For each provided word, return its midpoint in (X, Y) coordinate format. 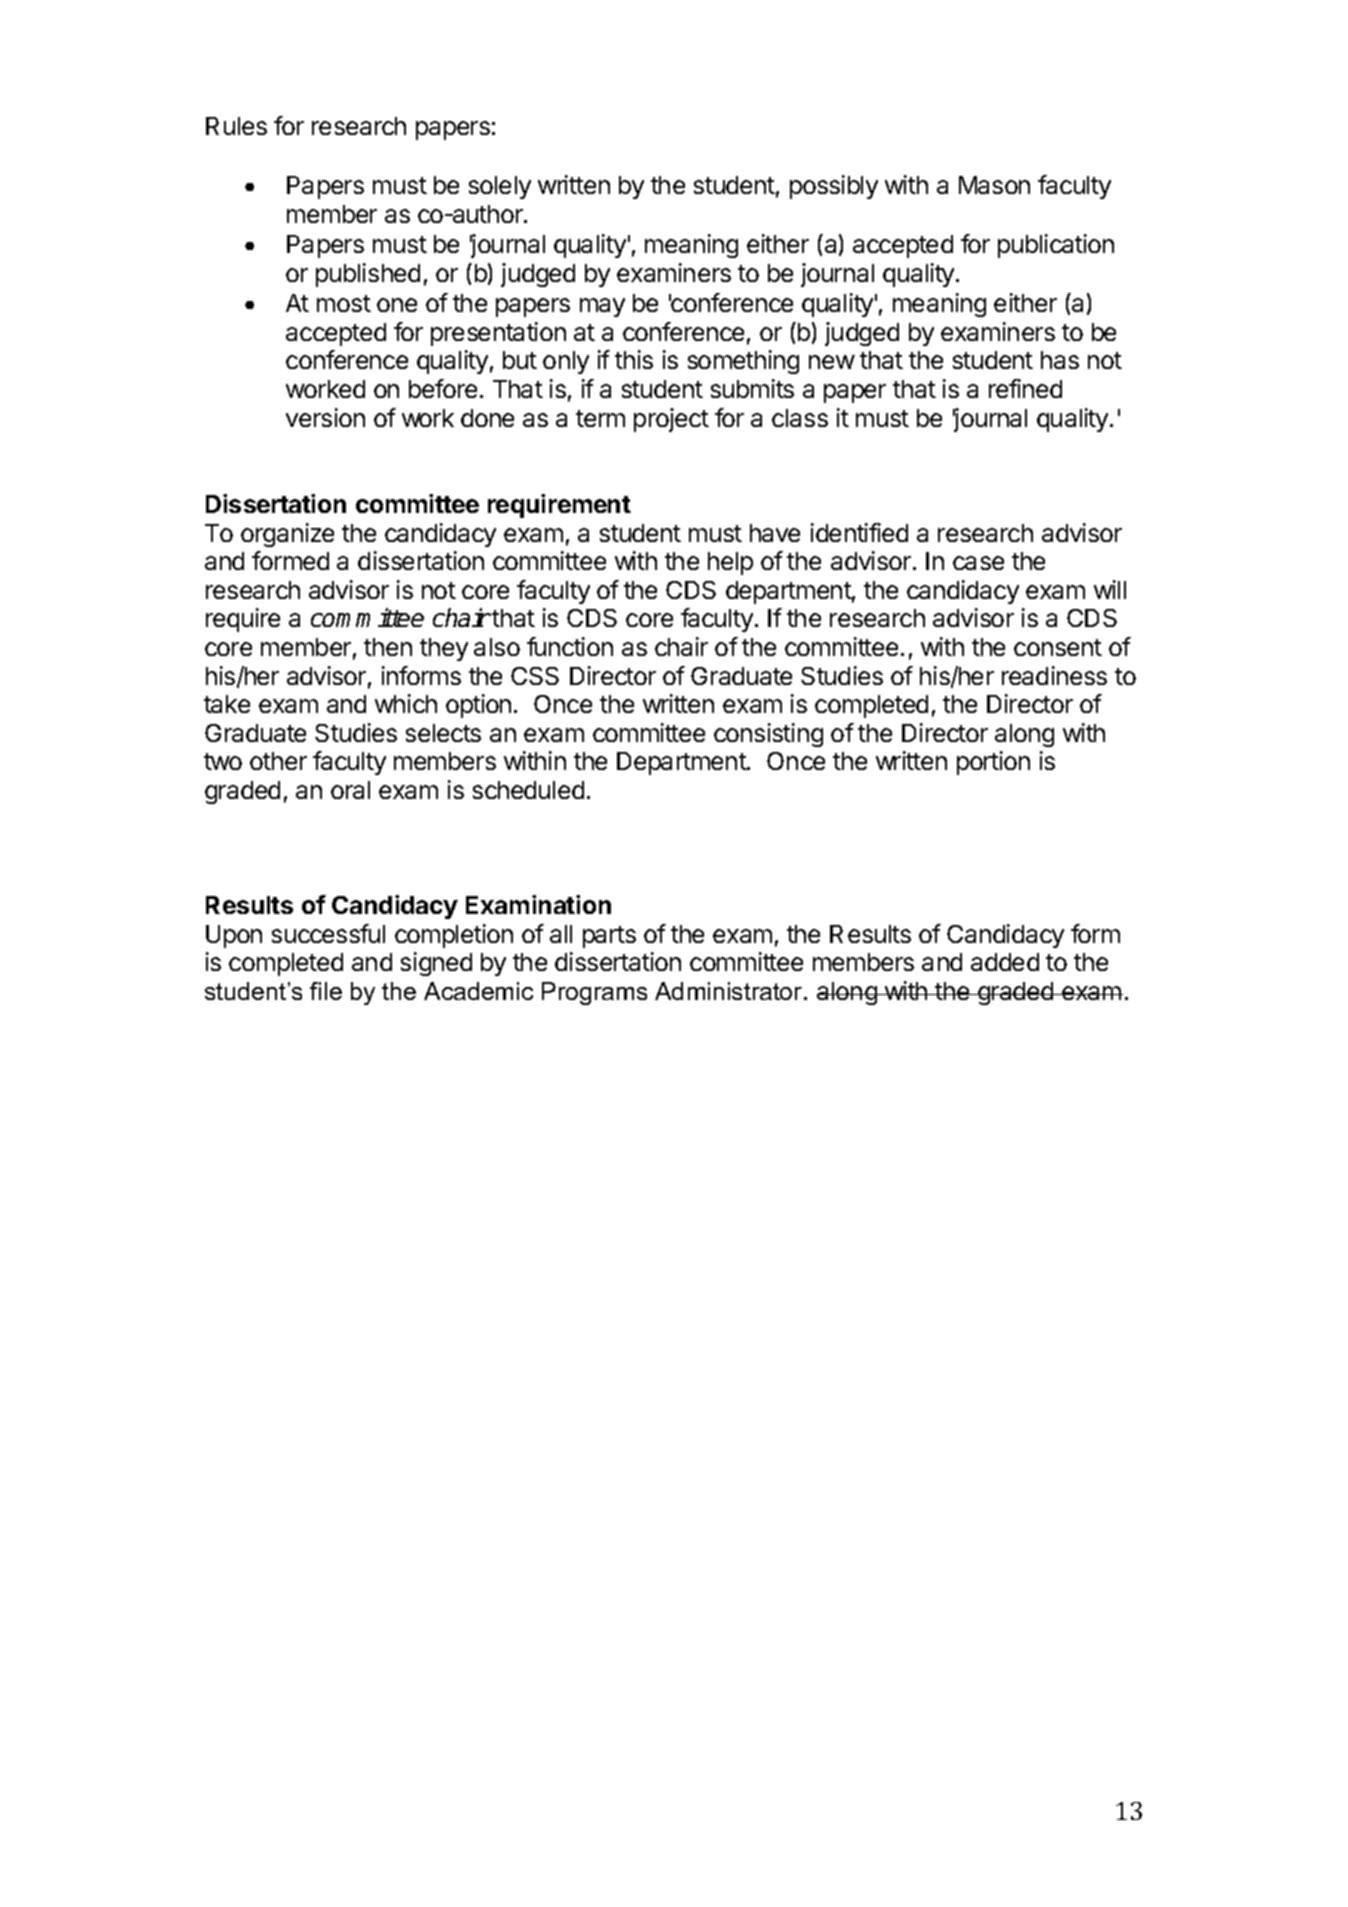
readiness (1054, 675)
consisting (768, 735)
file (326, 991)
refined (1025, 388)
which (406, 703)
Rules (236, 126)
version (325, 417)
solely (500, 187)
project (671, 420)
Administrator (730, 991)
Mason (994, 185)
